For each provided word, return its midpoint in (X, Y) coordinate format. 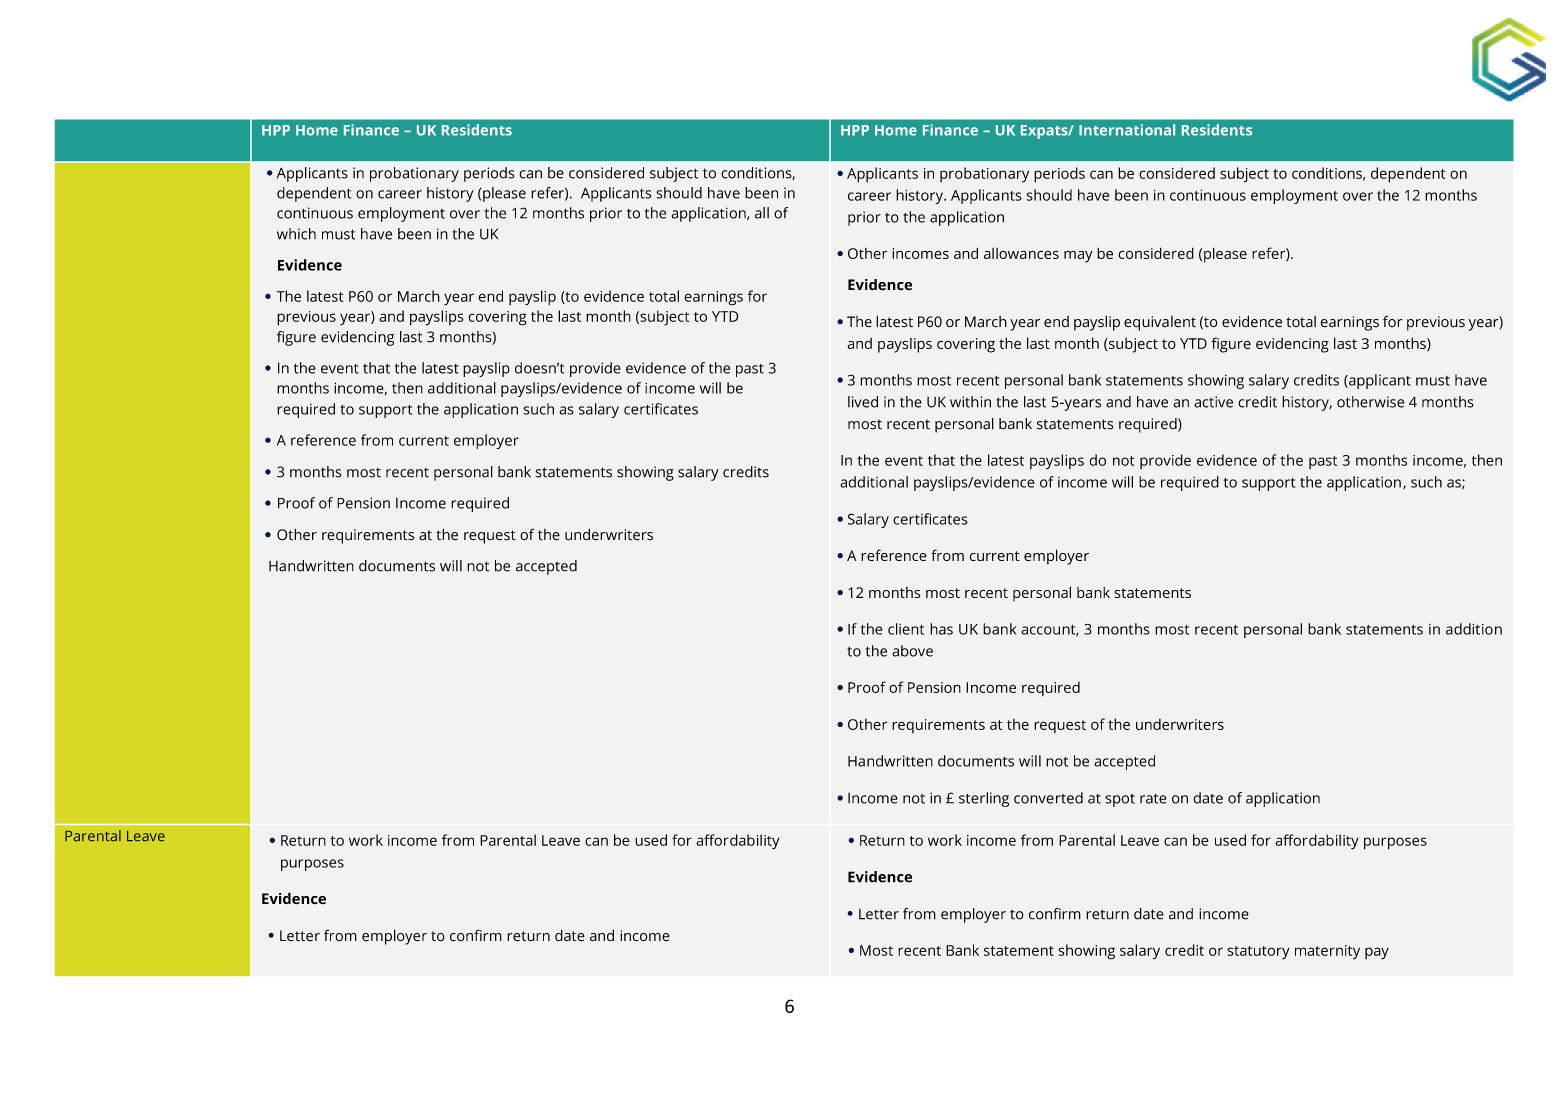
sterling (984, 799)
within (970, 402)
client (906, 629)
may (1078, 257)
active (1213, 402)
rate (1153, 799)
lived (863, 402)
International (1127, 130)
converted (1048, 798)
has (941, 629)
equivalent (1160, 323)
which (296, 234)
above (912, 651)
